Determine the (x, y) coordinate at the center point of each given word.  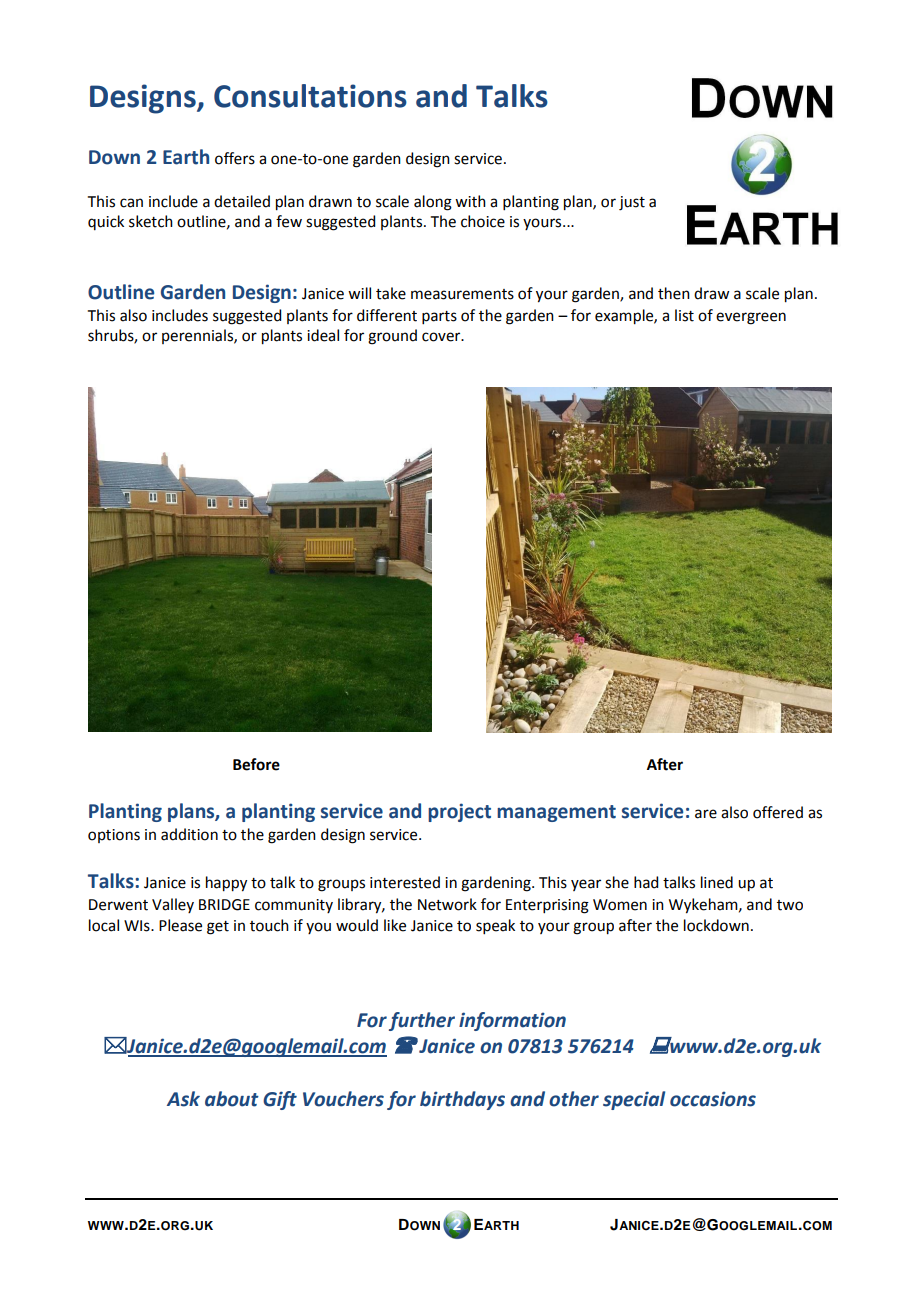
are (706, 814)
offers (235, 158)
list (684, 315)
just (632, 203)
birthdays (462, 1100)
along (433, 203)
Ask (183, 1099)
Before (256, 764)
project (459, 812)
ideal (323, 335)
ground (392, 337)
